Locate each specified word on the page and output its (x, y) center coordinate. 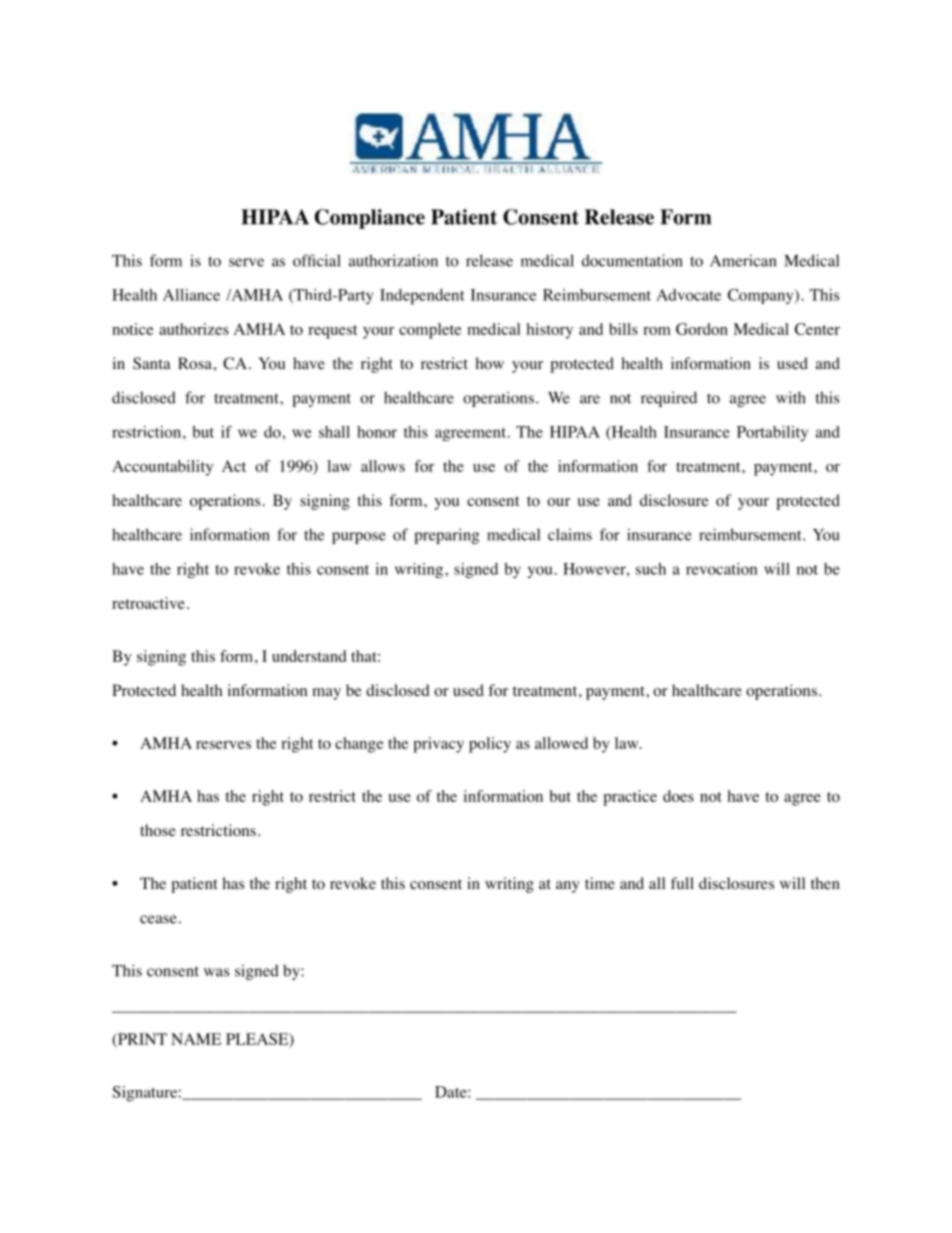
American (743, 260)
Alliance (191, 295)
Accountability (162, 468)
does (678, 796)
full (682, 883)
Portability (772, 433)
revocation (721, 569)
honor (377, 432)
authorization (393, 260)
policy (490, 745)
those (158, 830)
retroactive (148, 603)
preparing (446, 536)
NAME (196, 1039)
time (600, 883)
